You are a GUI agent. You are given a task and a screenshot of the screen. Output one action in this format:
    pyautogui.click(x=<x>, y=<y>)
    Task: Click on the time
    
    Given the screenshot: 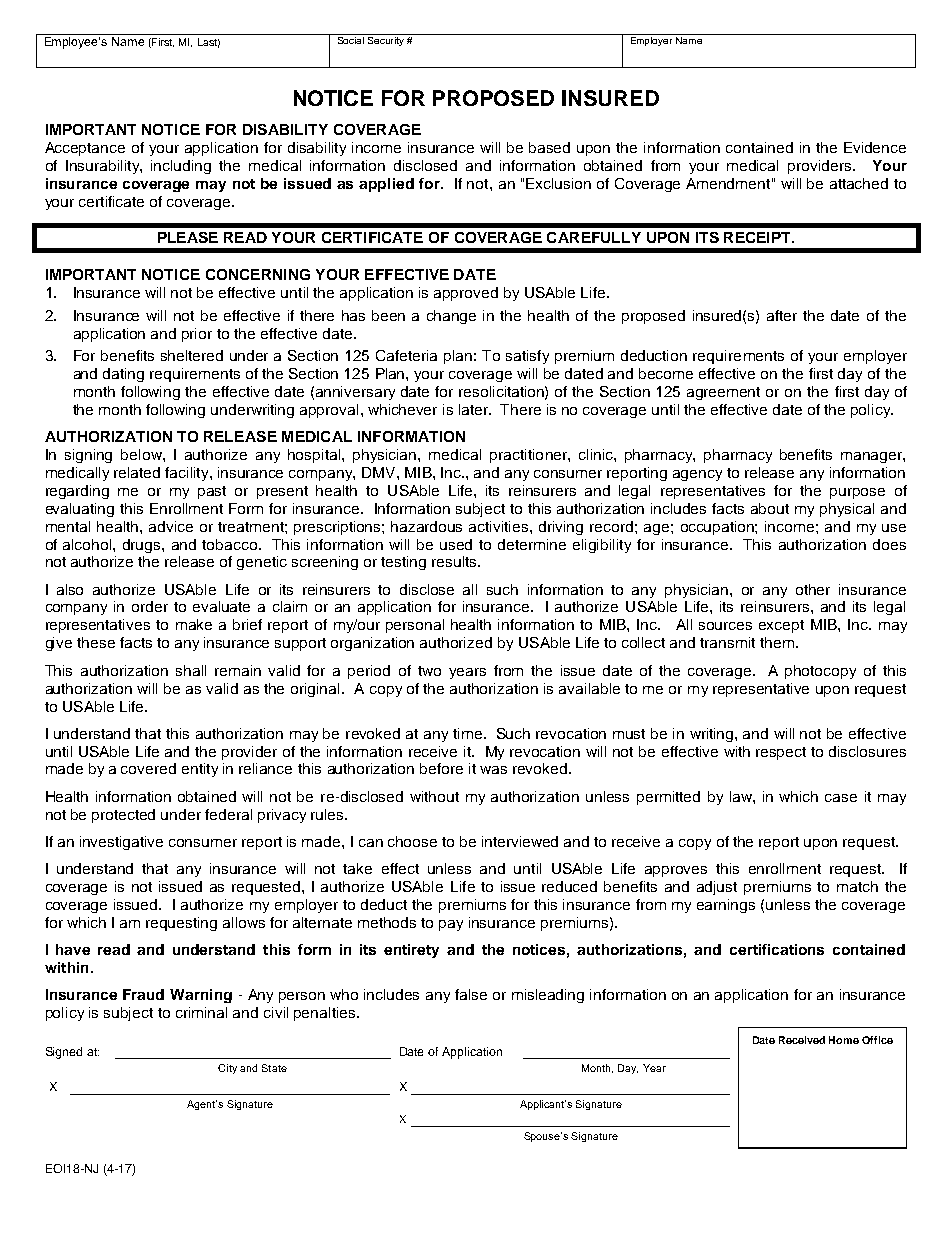 What is the action you would take?
    pyautogui.click(x=469, y=733)
